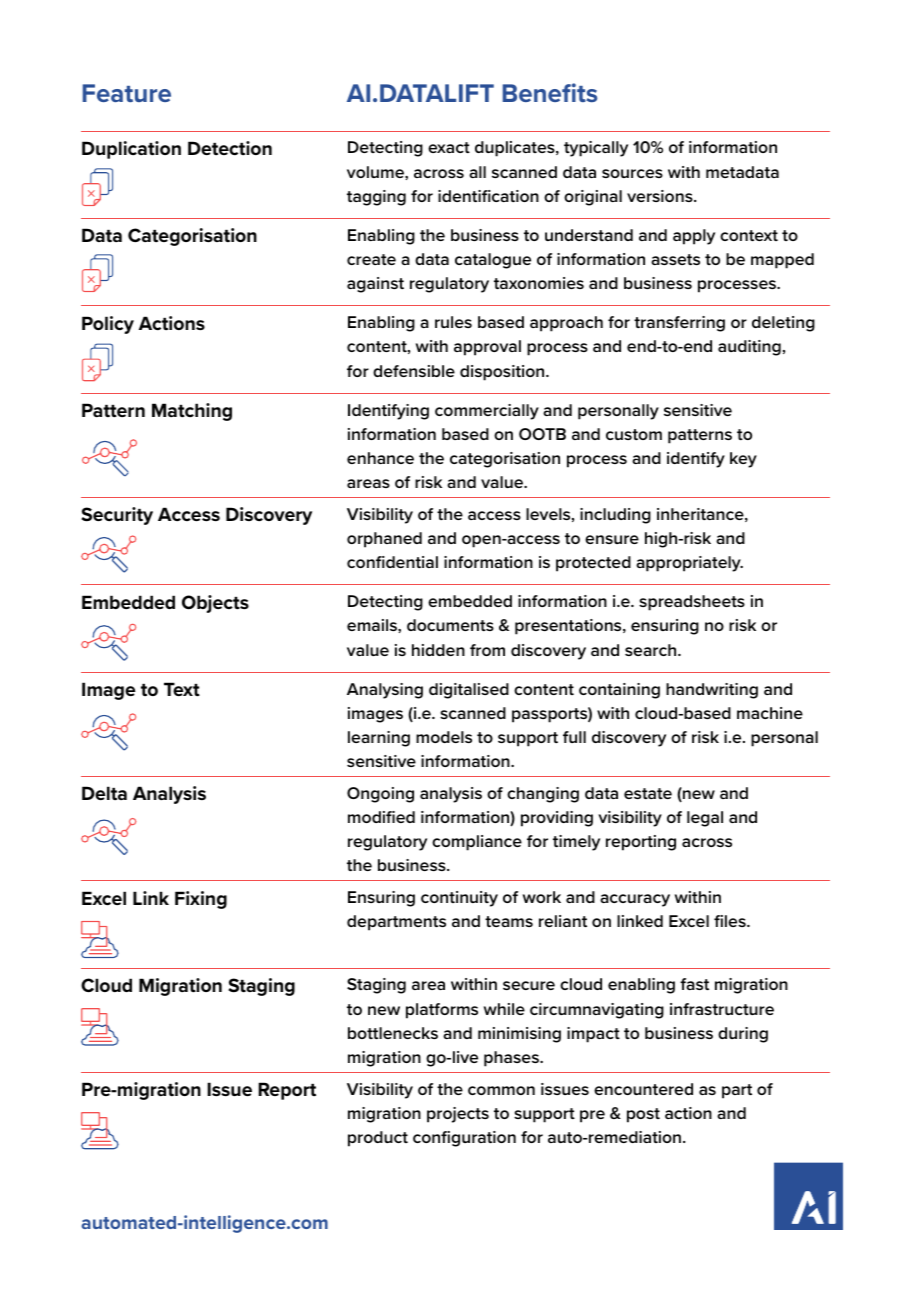  What do you see at coordinates (378, 1139) in the screenshot?
I see `product` at bounding box center [378, 1139].
